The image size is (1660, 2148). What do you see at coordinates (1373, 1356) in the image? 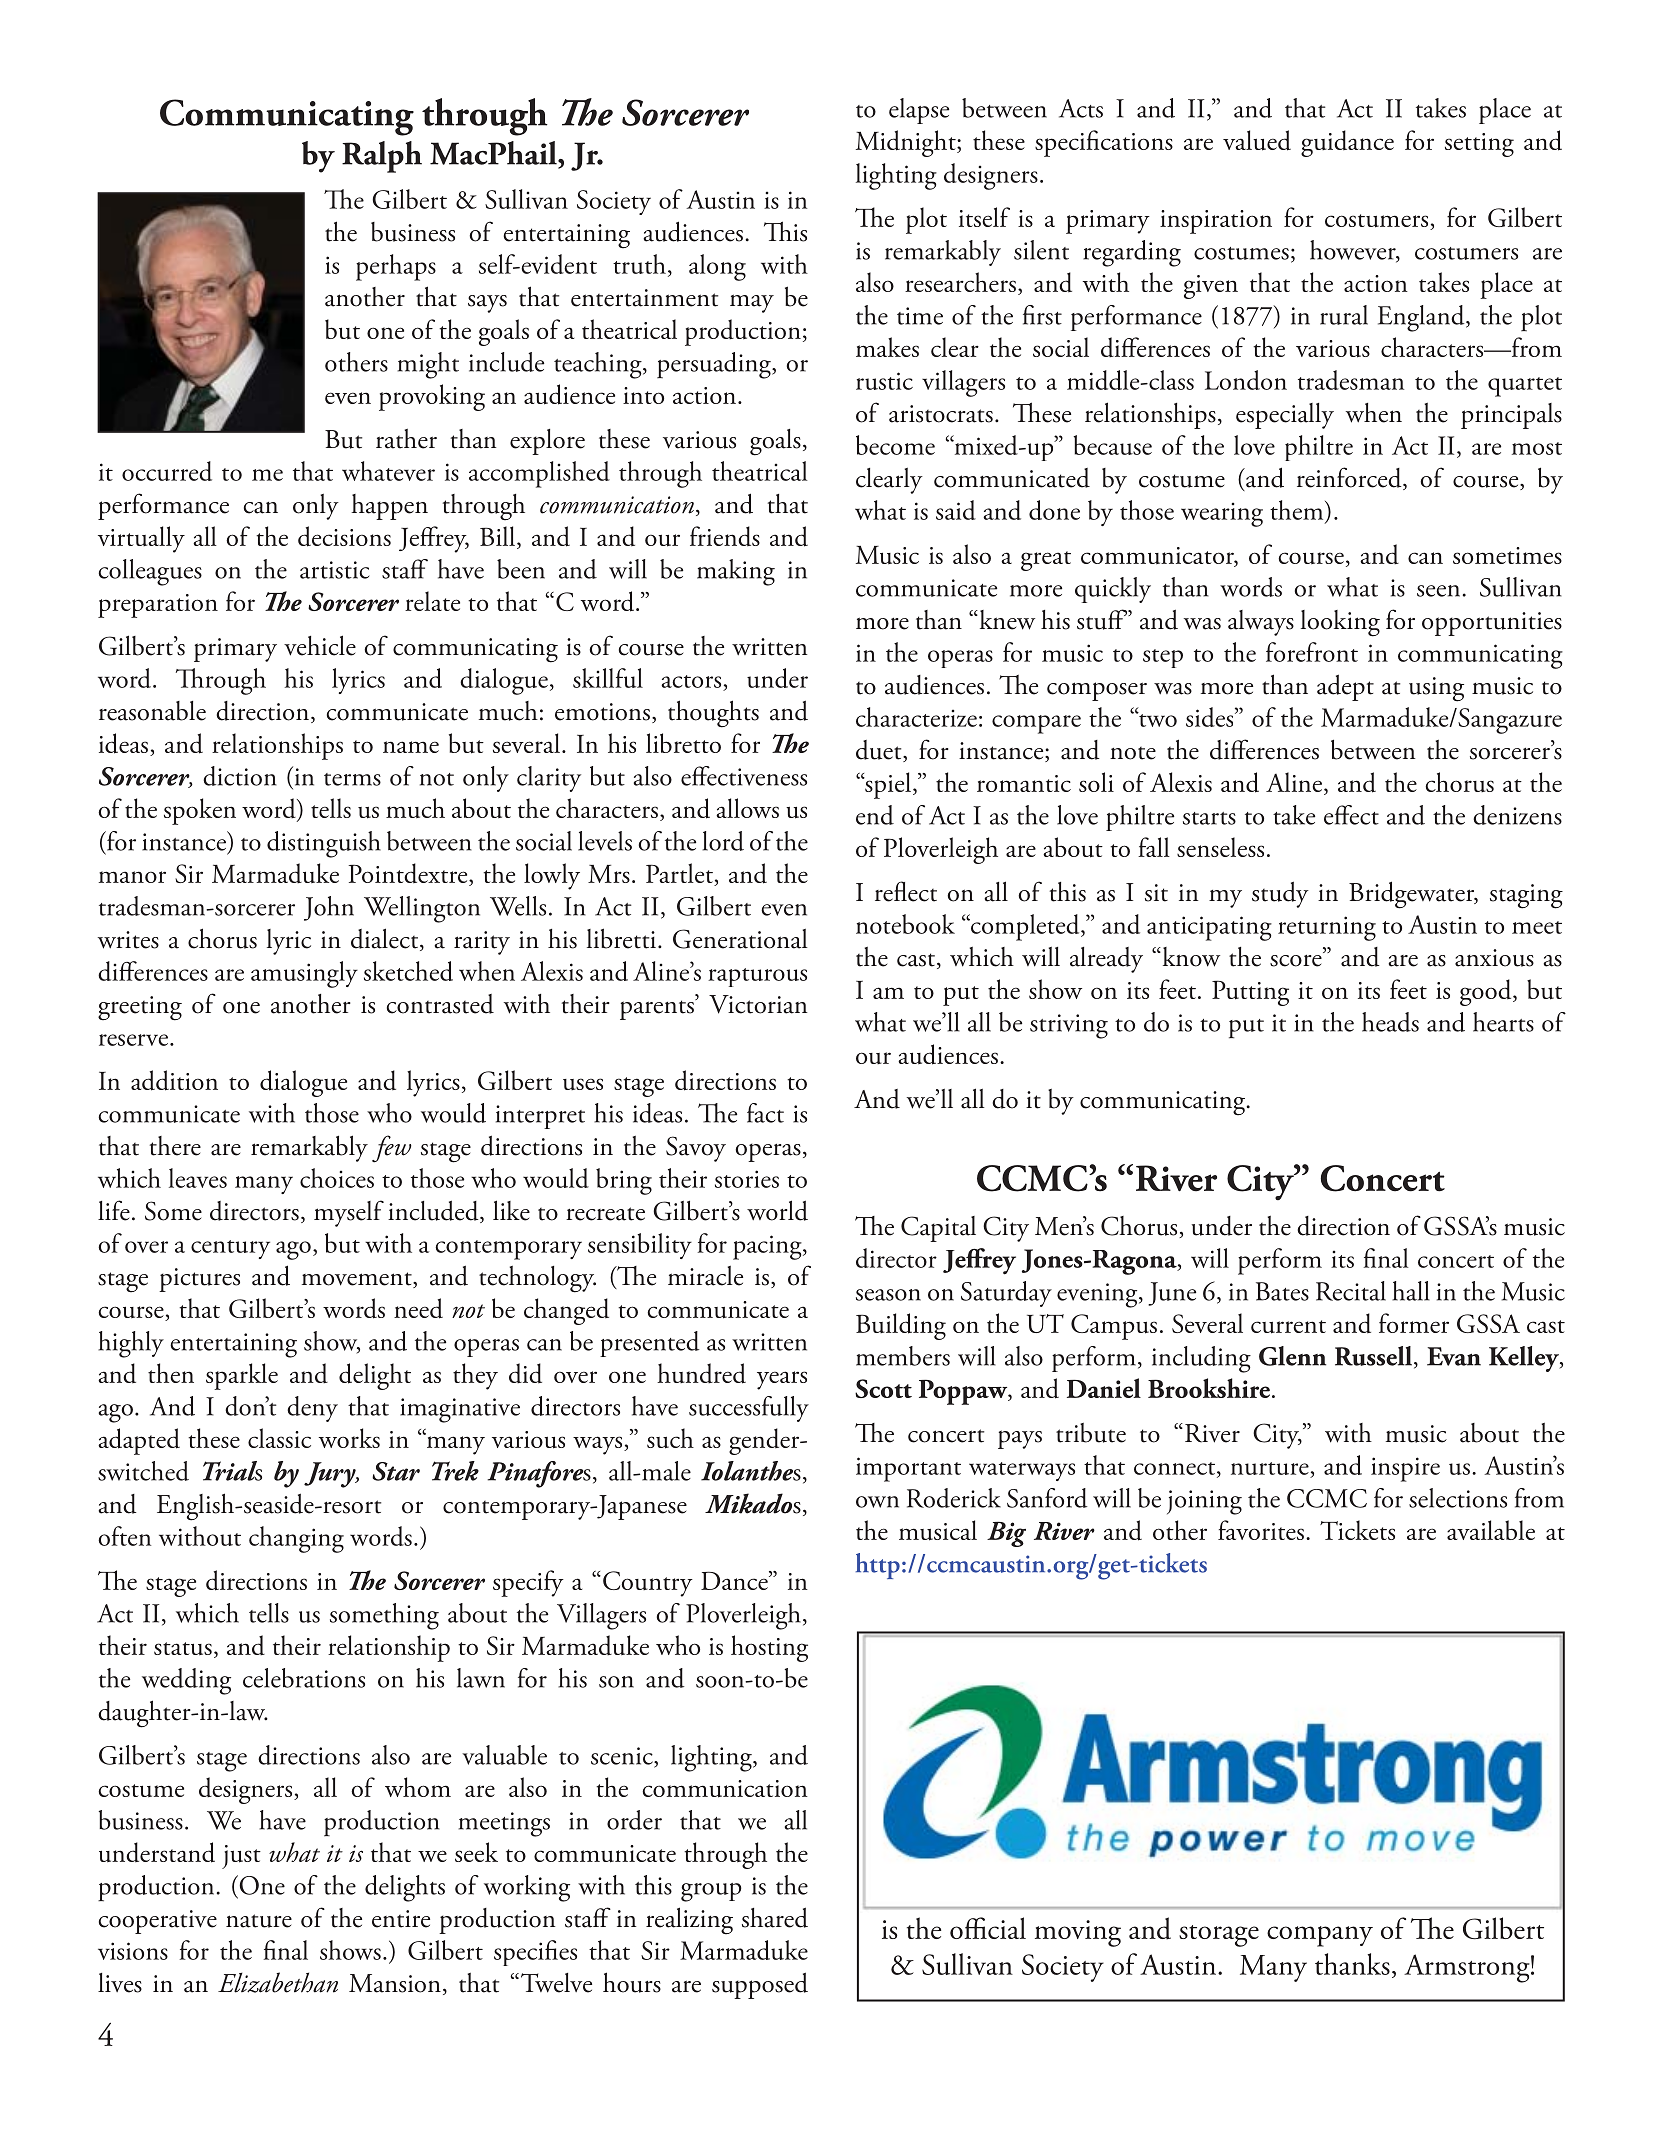
I see `Russell` at bounding box center [1373, 1356].
